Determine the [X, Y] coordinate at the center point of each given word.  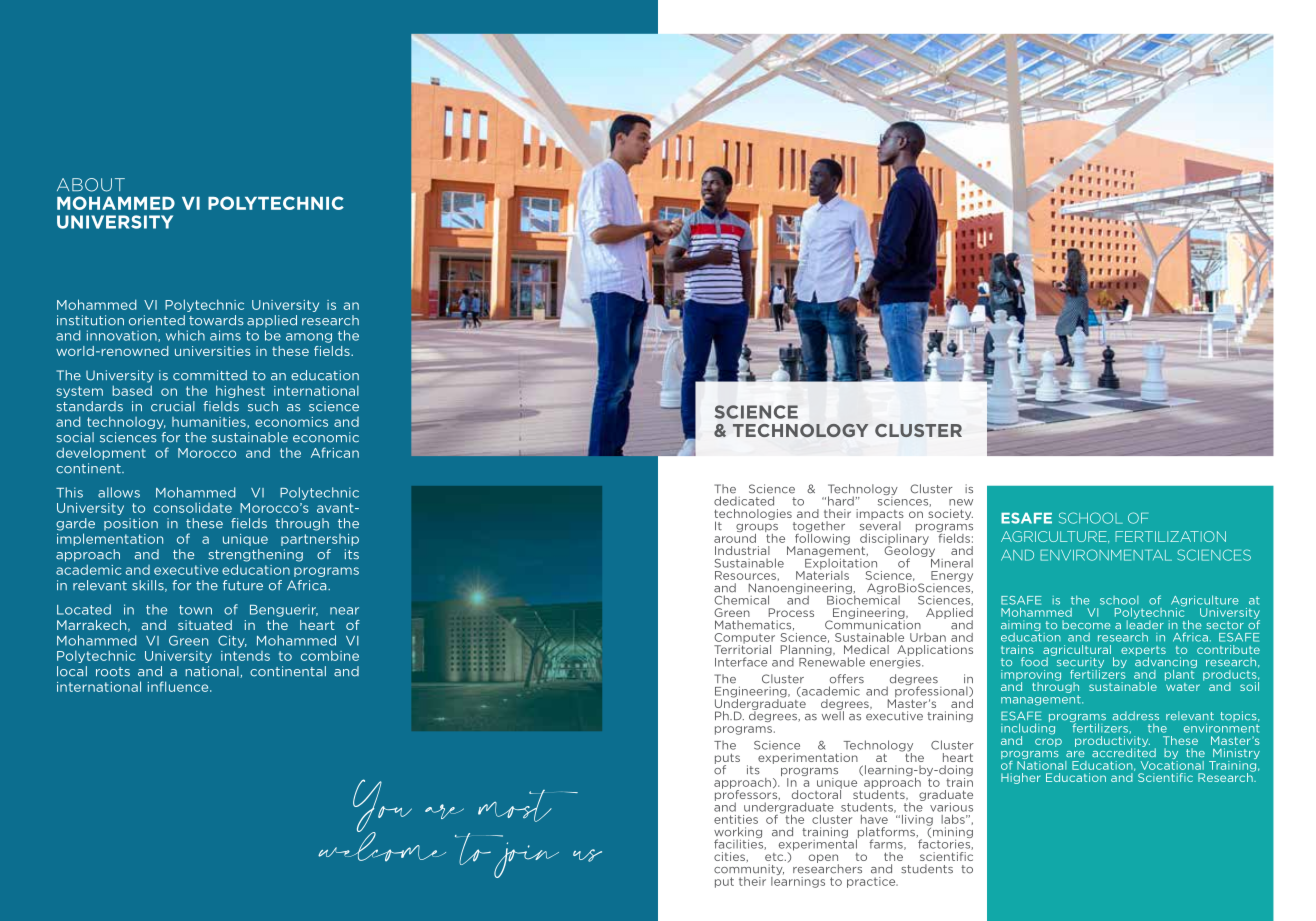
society [950, 514]
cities [731, 857]
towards [216, 320]
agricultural [1077, 651]
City [232, 641]
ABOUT [91, 185]
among [309, 338]
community [749, 871]
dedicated [744, 501]
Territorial [742, 648]
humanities [210, 422]
